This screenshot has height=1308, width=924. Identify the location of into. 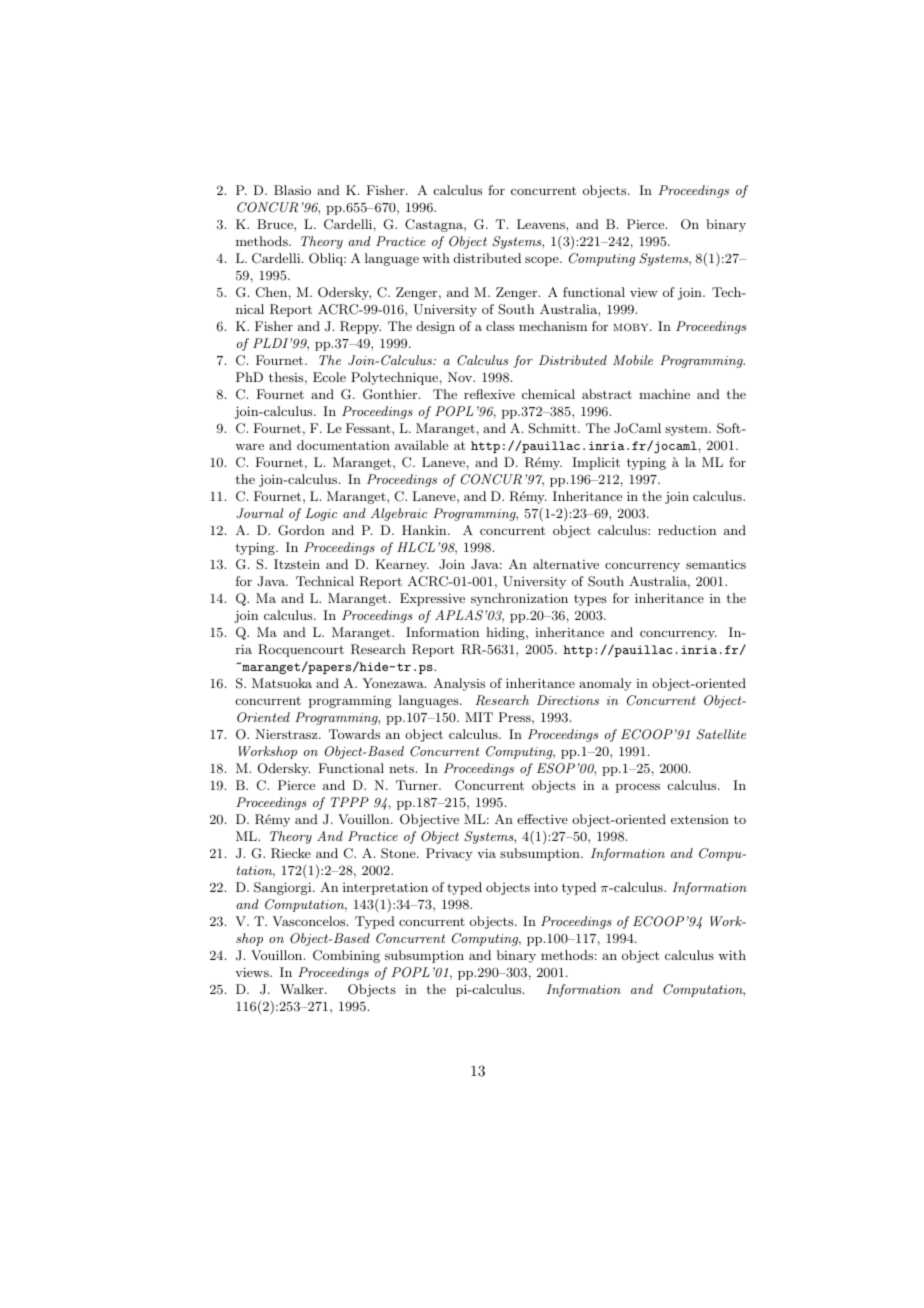
(546, 887).
